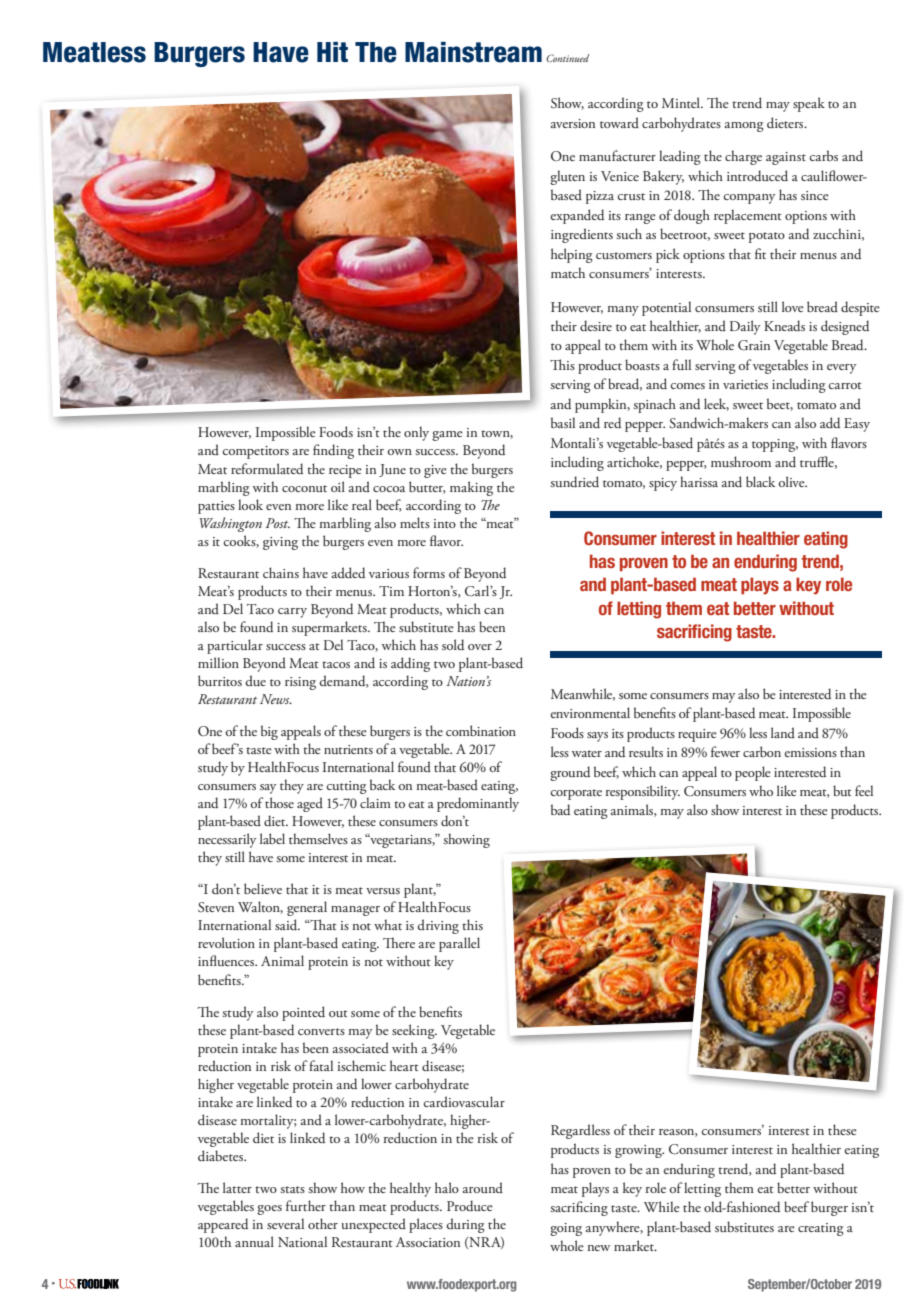 This document has height=1307, width=924. What do you see at coordinates (459, 944) in the document?
I see `parallel` at bounding box center [459, 944].
